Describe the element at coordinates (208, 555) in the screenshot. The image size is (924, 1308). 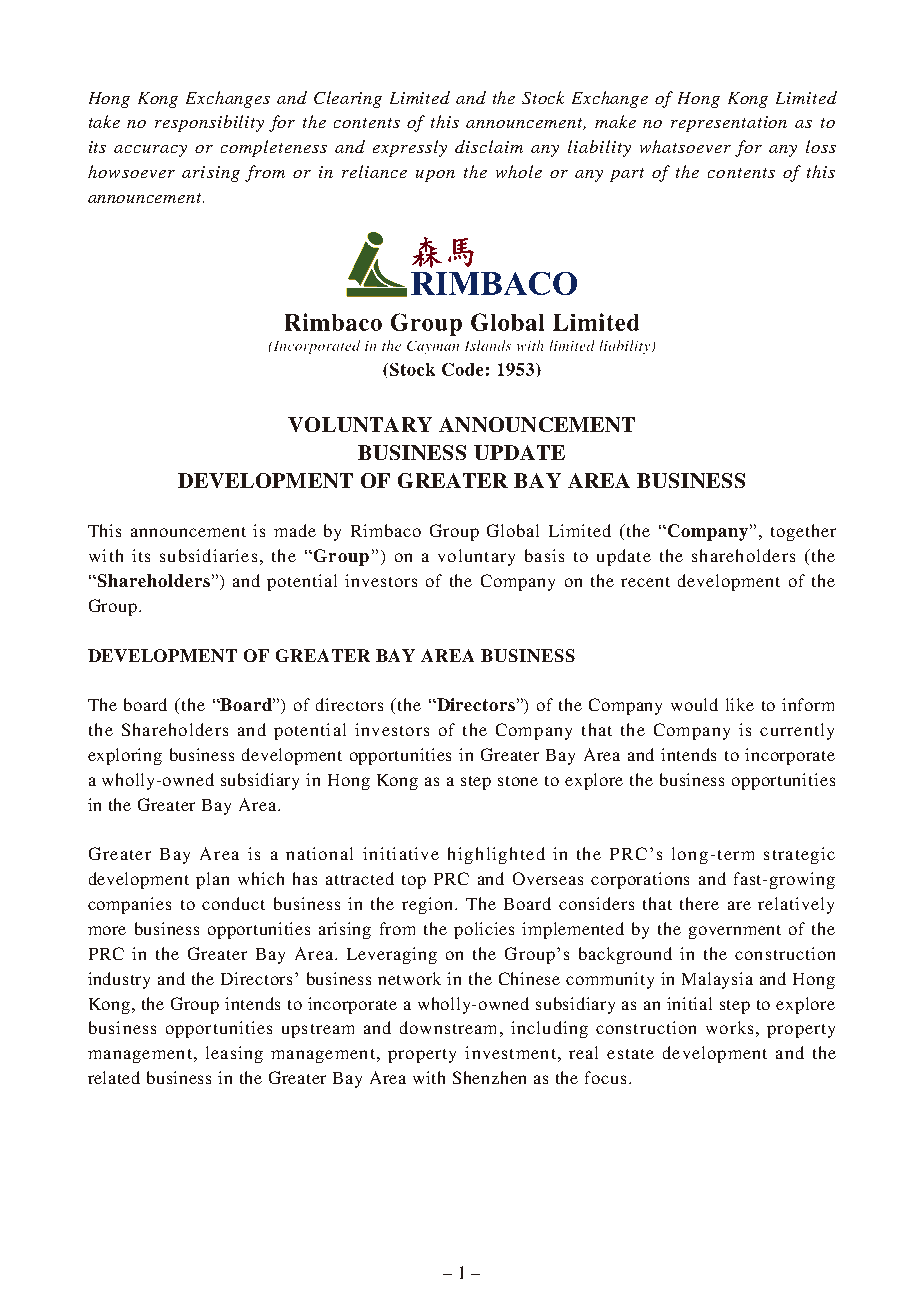
I see `subsidiaries` at that location.
